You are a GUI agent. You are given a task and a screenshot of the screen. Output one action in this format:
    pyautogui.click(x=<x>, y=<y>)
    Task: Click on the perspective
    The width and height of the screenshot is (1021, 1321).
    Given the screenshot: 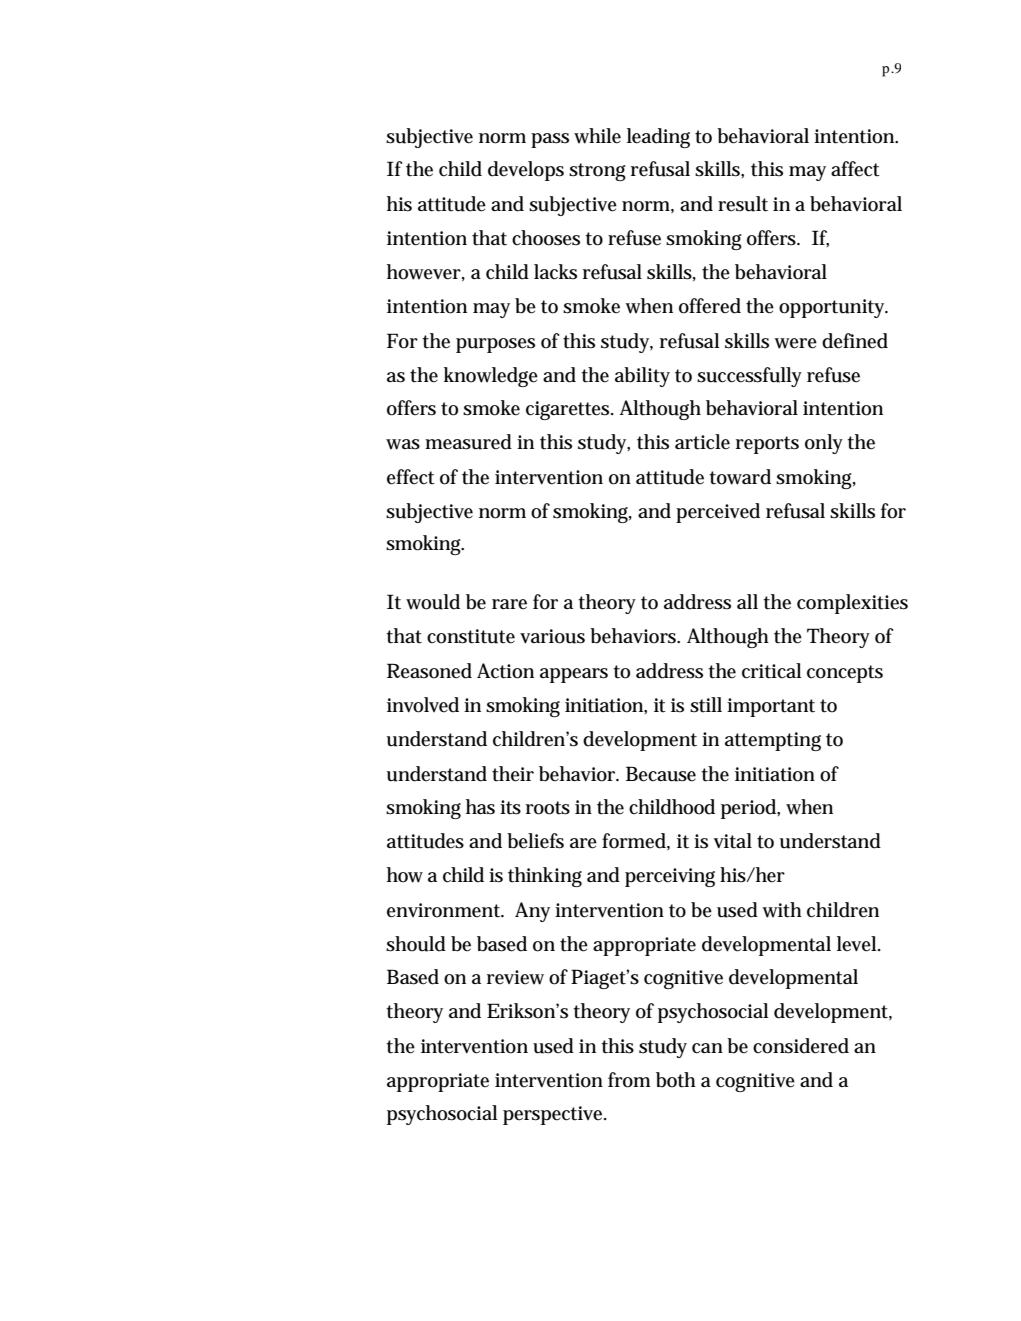 What is the action you would take?
    pyautogui.click(x=554, y=1115)
